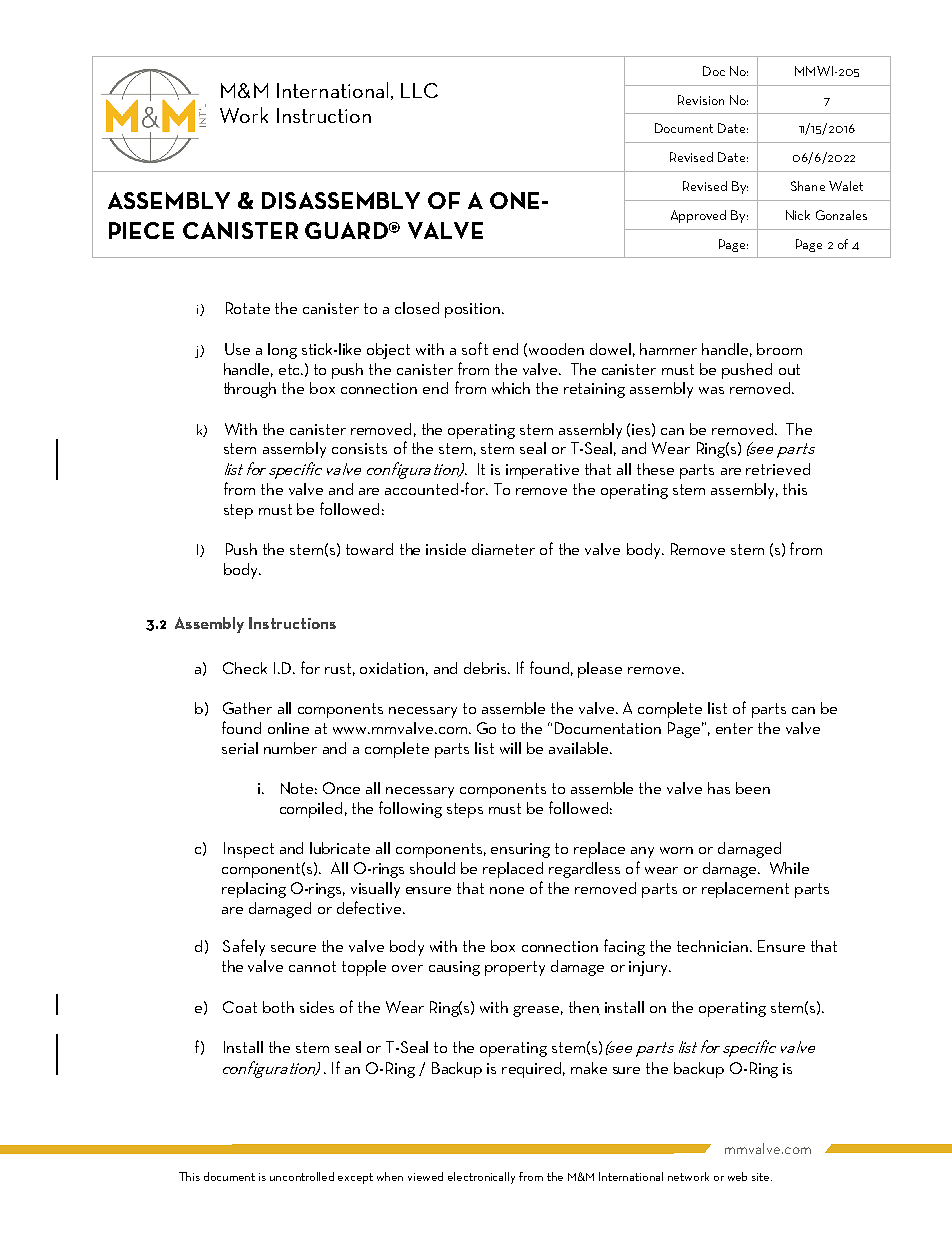 This screenshot has height=1233, width=952. What do you see at coordinates (302, 1176) in the screenshot?
I see `uncontrolled` at bounding box center [302, 1176].
